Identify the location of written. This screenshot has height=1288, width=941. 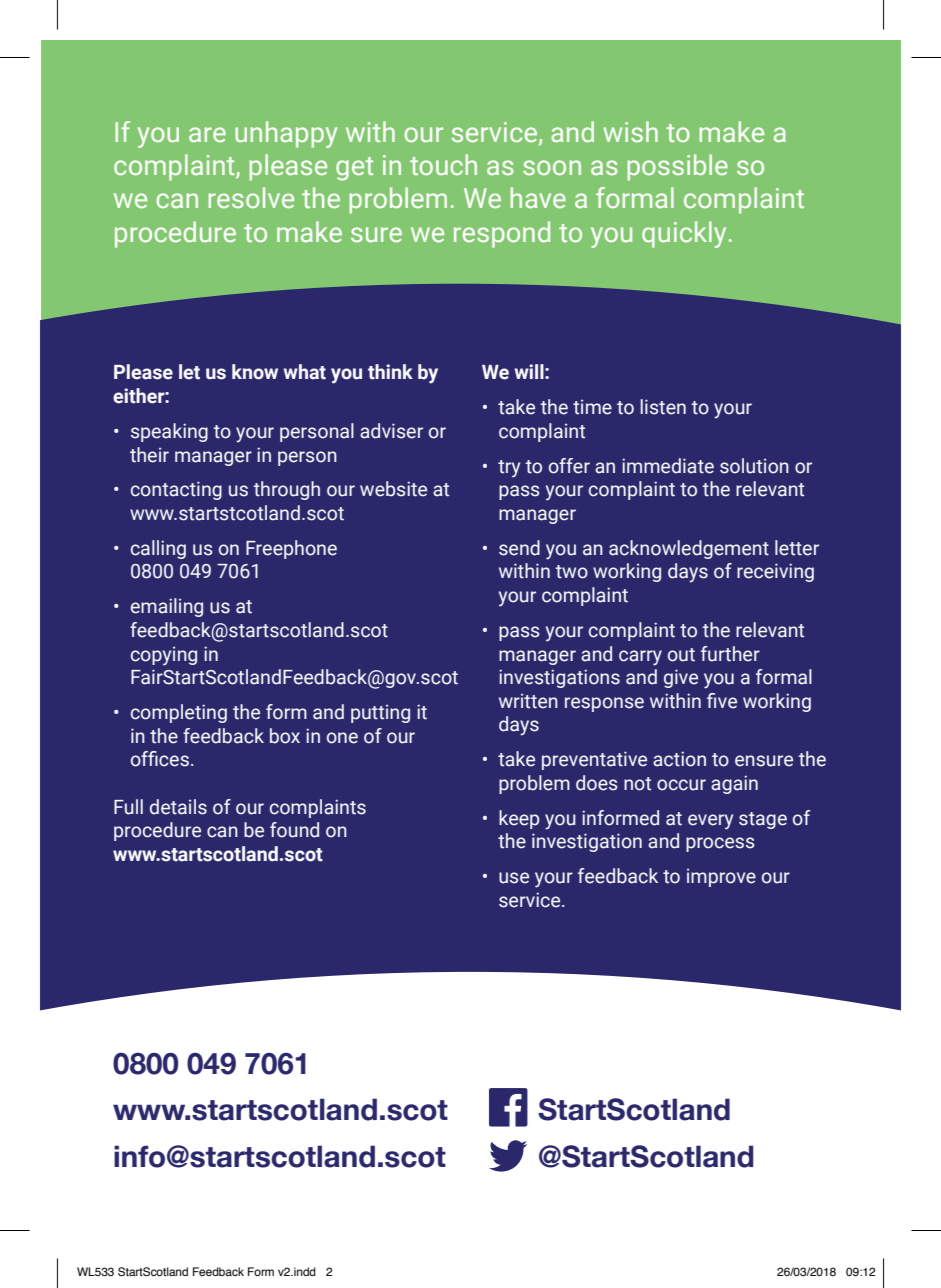
(528, 701).
